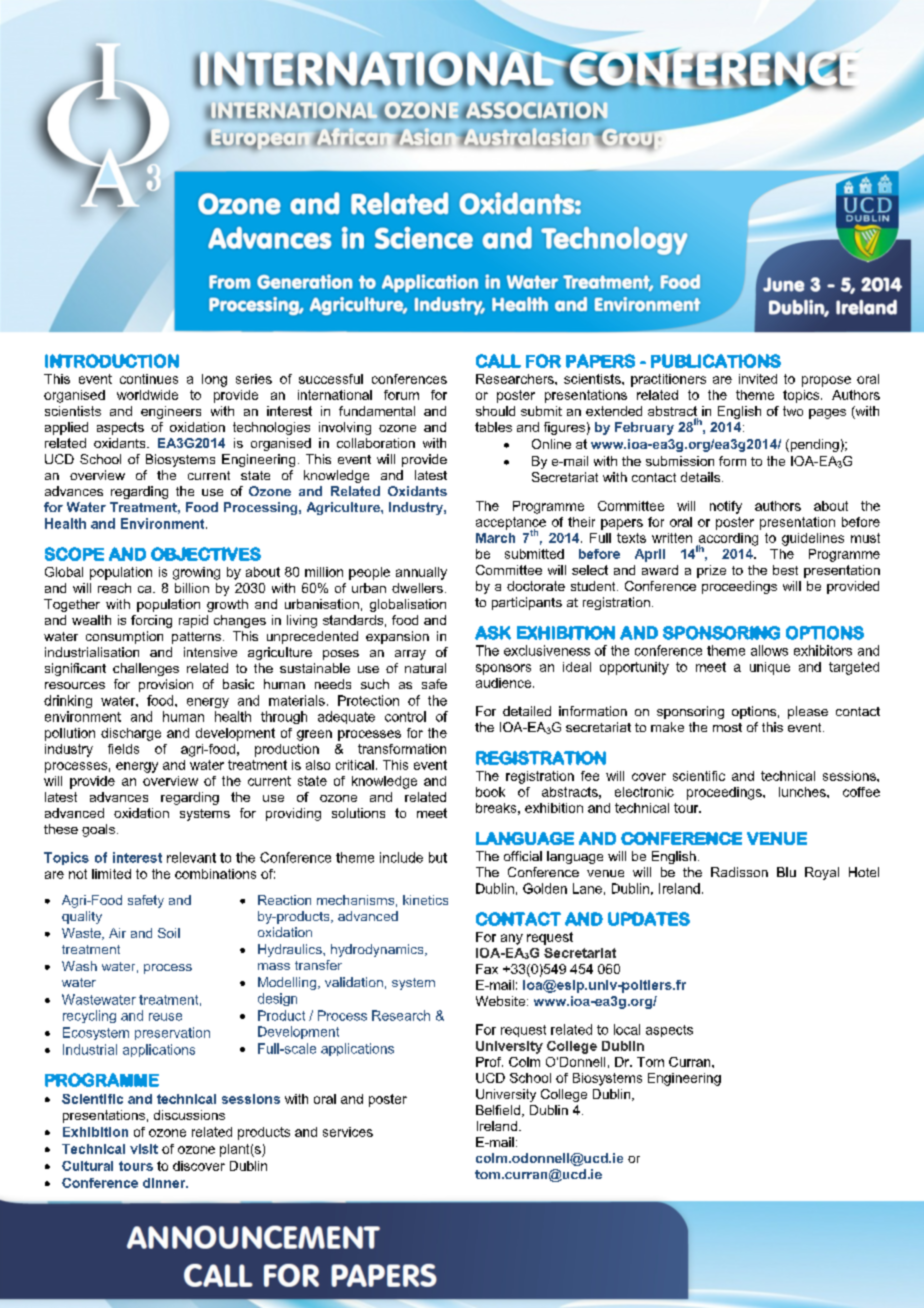 The height and width of the page is (1308, 924). I want to click on ASK, so click(493, 633).
